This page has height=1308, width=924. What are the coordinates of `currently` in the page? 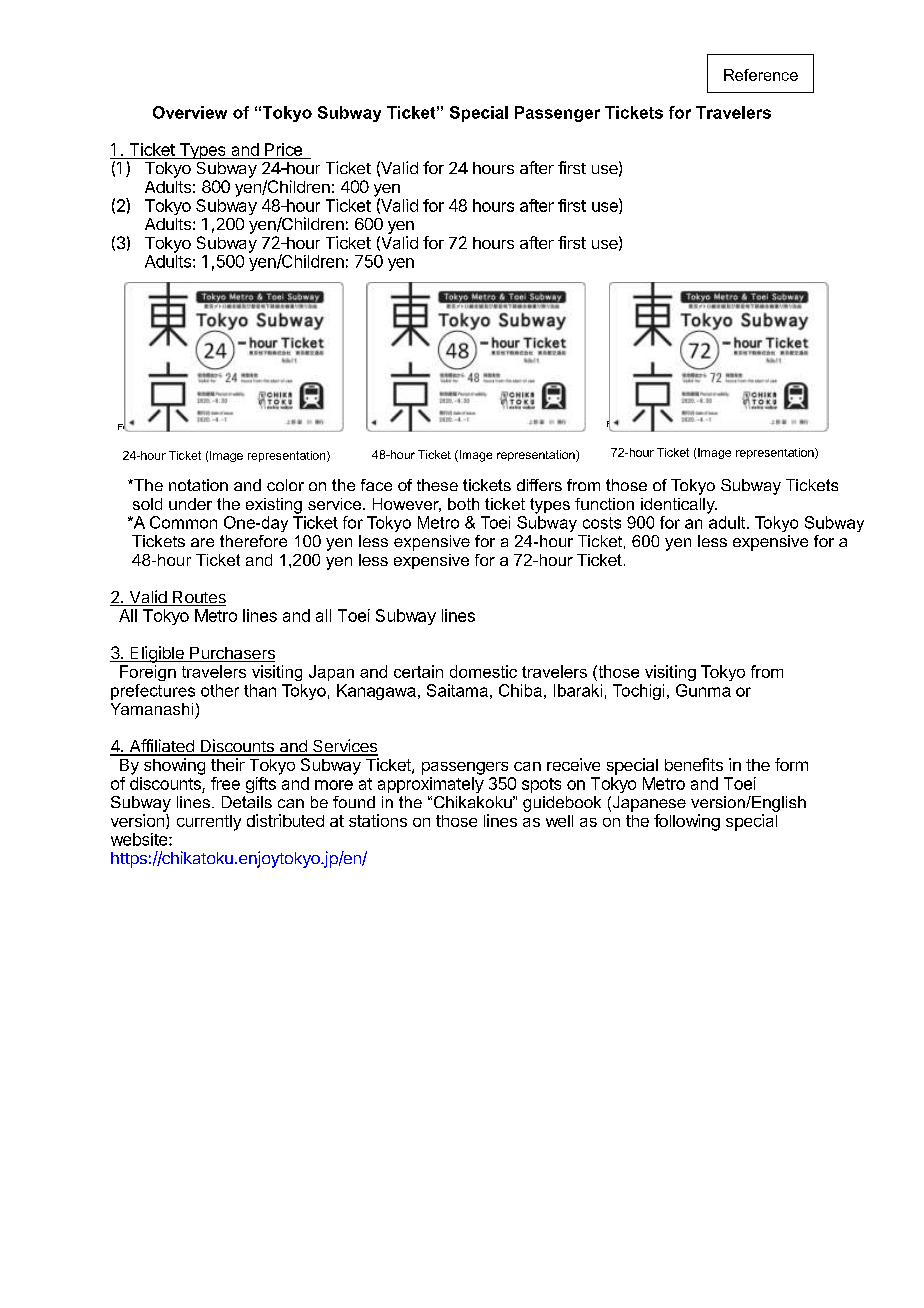 It's located at (209, 823).
